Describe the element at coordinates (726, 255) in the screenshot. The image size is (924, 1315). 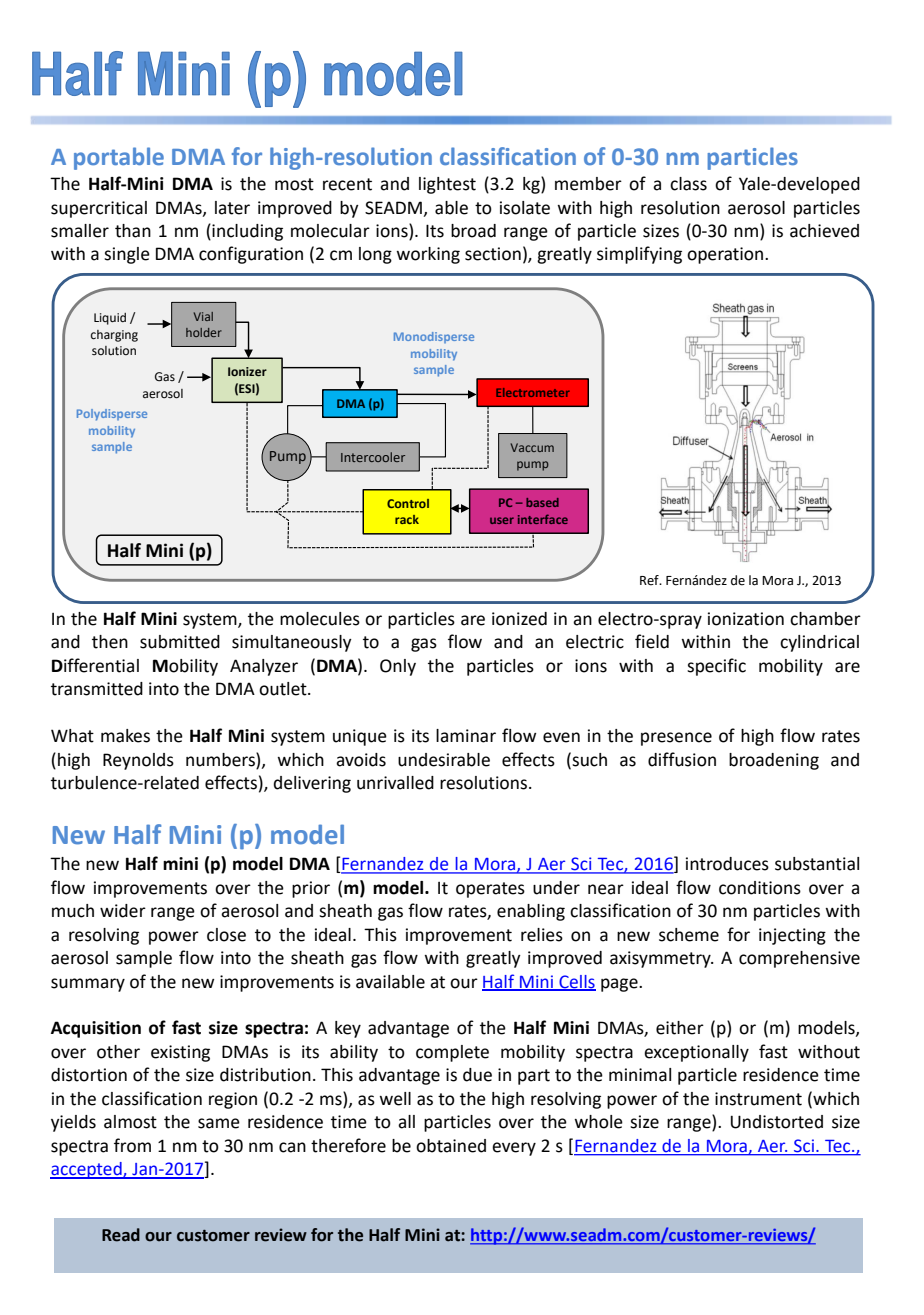
I see `operation` at that location.
